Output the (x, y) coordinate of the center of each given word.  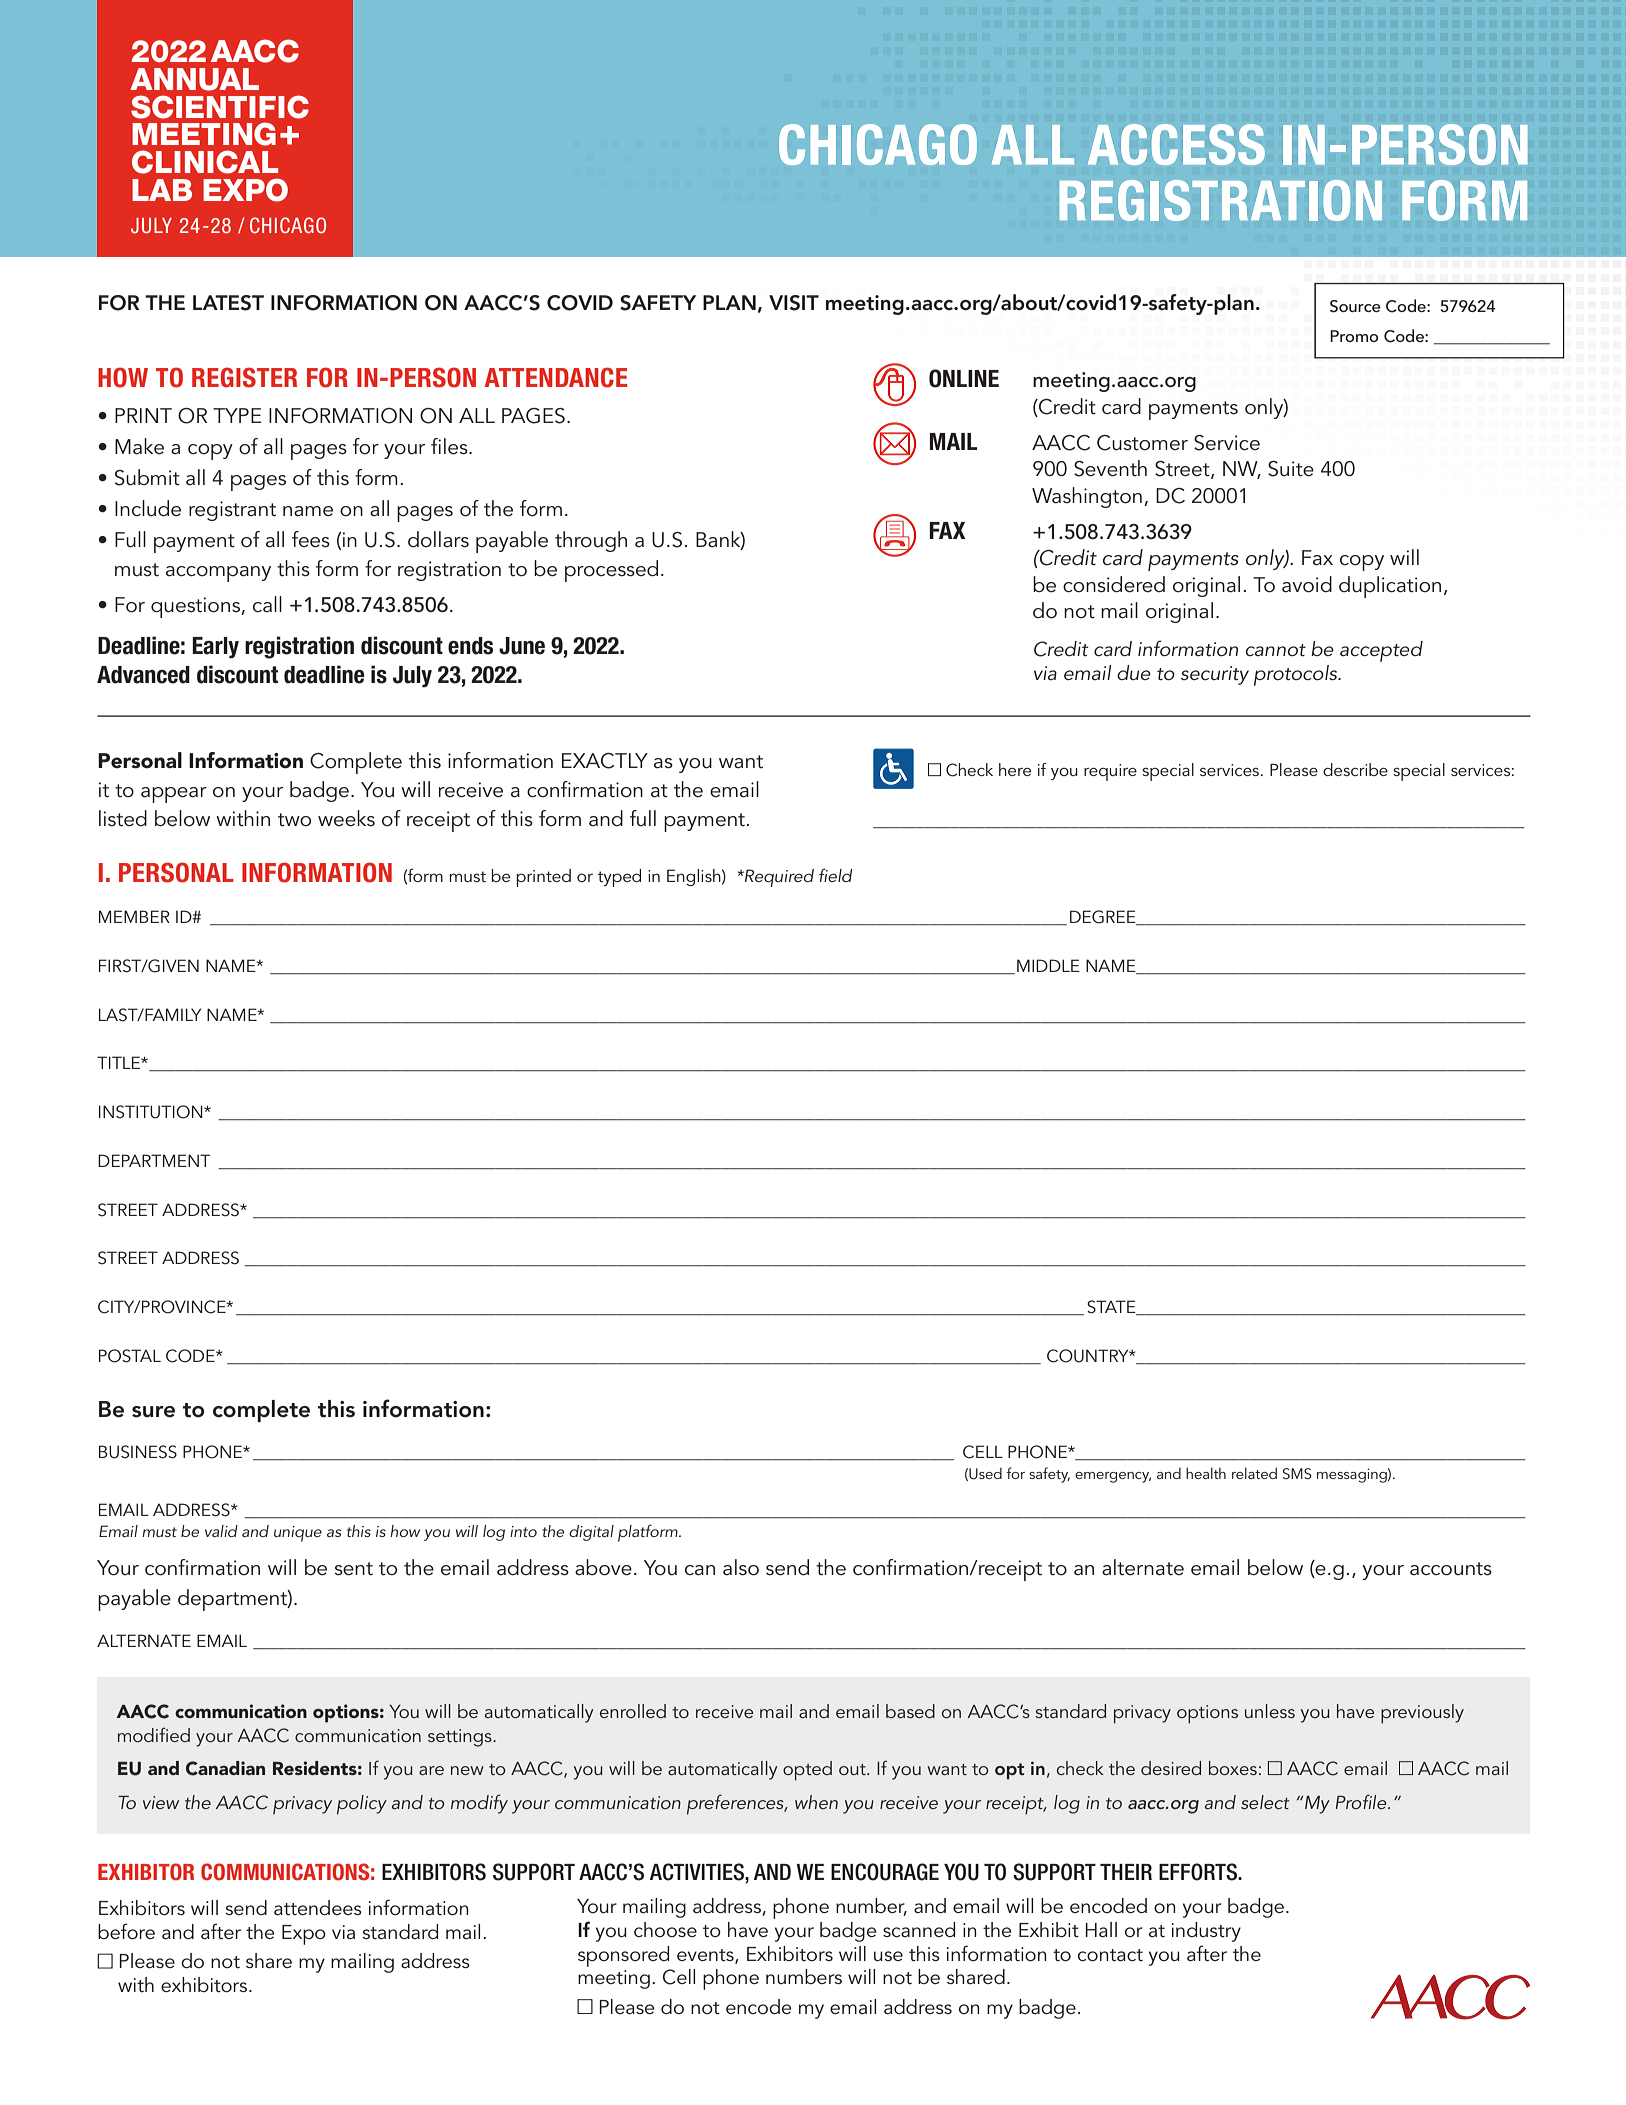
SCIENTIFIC (220, 107)
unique (298, 1534)
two (294, 820)
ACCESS (1176, 144)
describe (1355, 769)
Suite (1291, 469)
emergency (1113, 1477)
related (1254, 1473)
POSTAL (130, 1356)
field (835, 875)
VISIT (794, 303)
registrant (232, 511)
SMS (1297, 1474)
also (741, 1567)
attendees (318, 1908)
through (591, 541)
